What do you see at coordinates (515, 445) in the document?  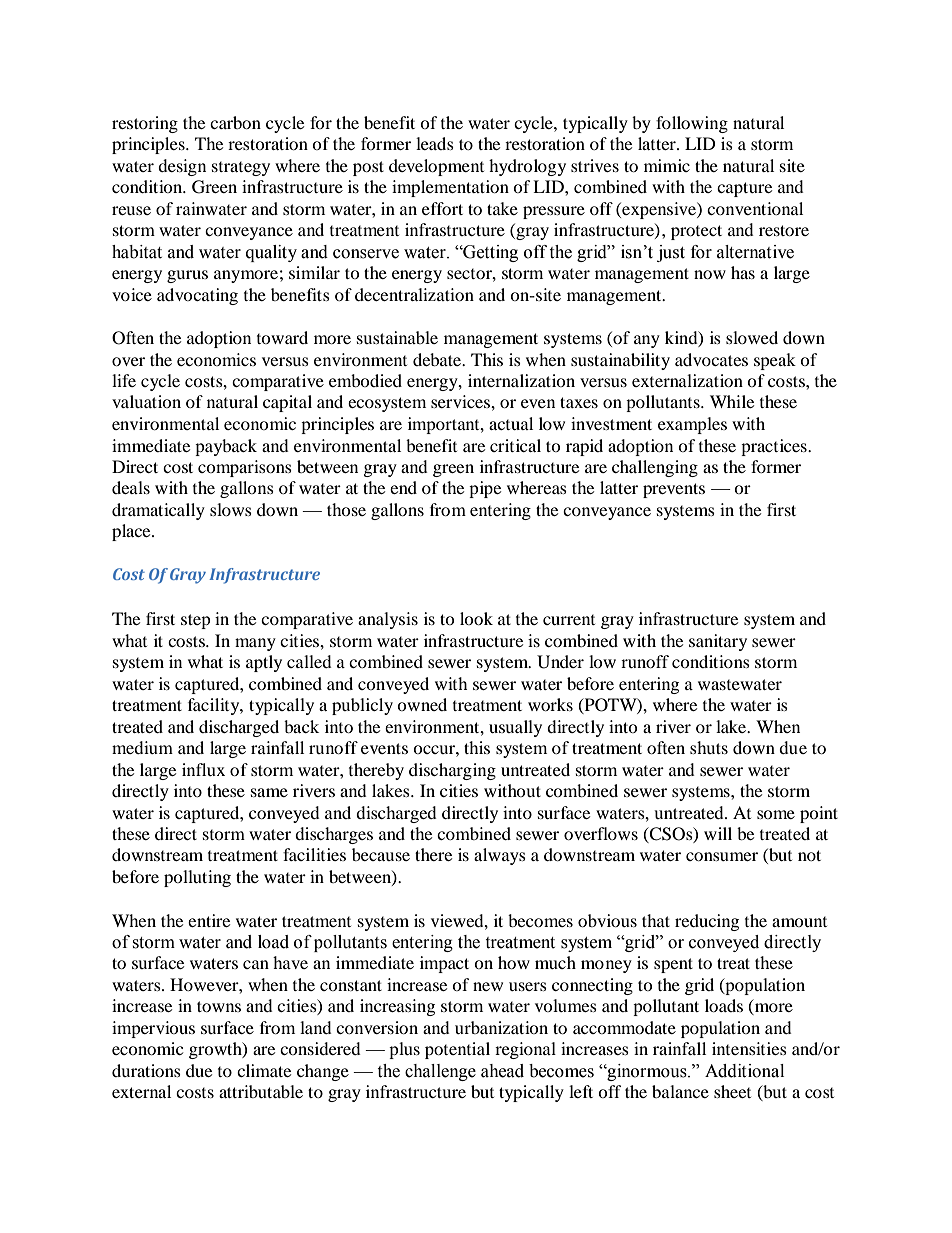 I see `critical` at bounding box center [515, 445].
